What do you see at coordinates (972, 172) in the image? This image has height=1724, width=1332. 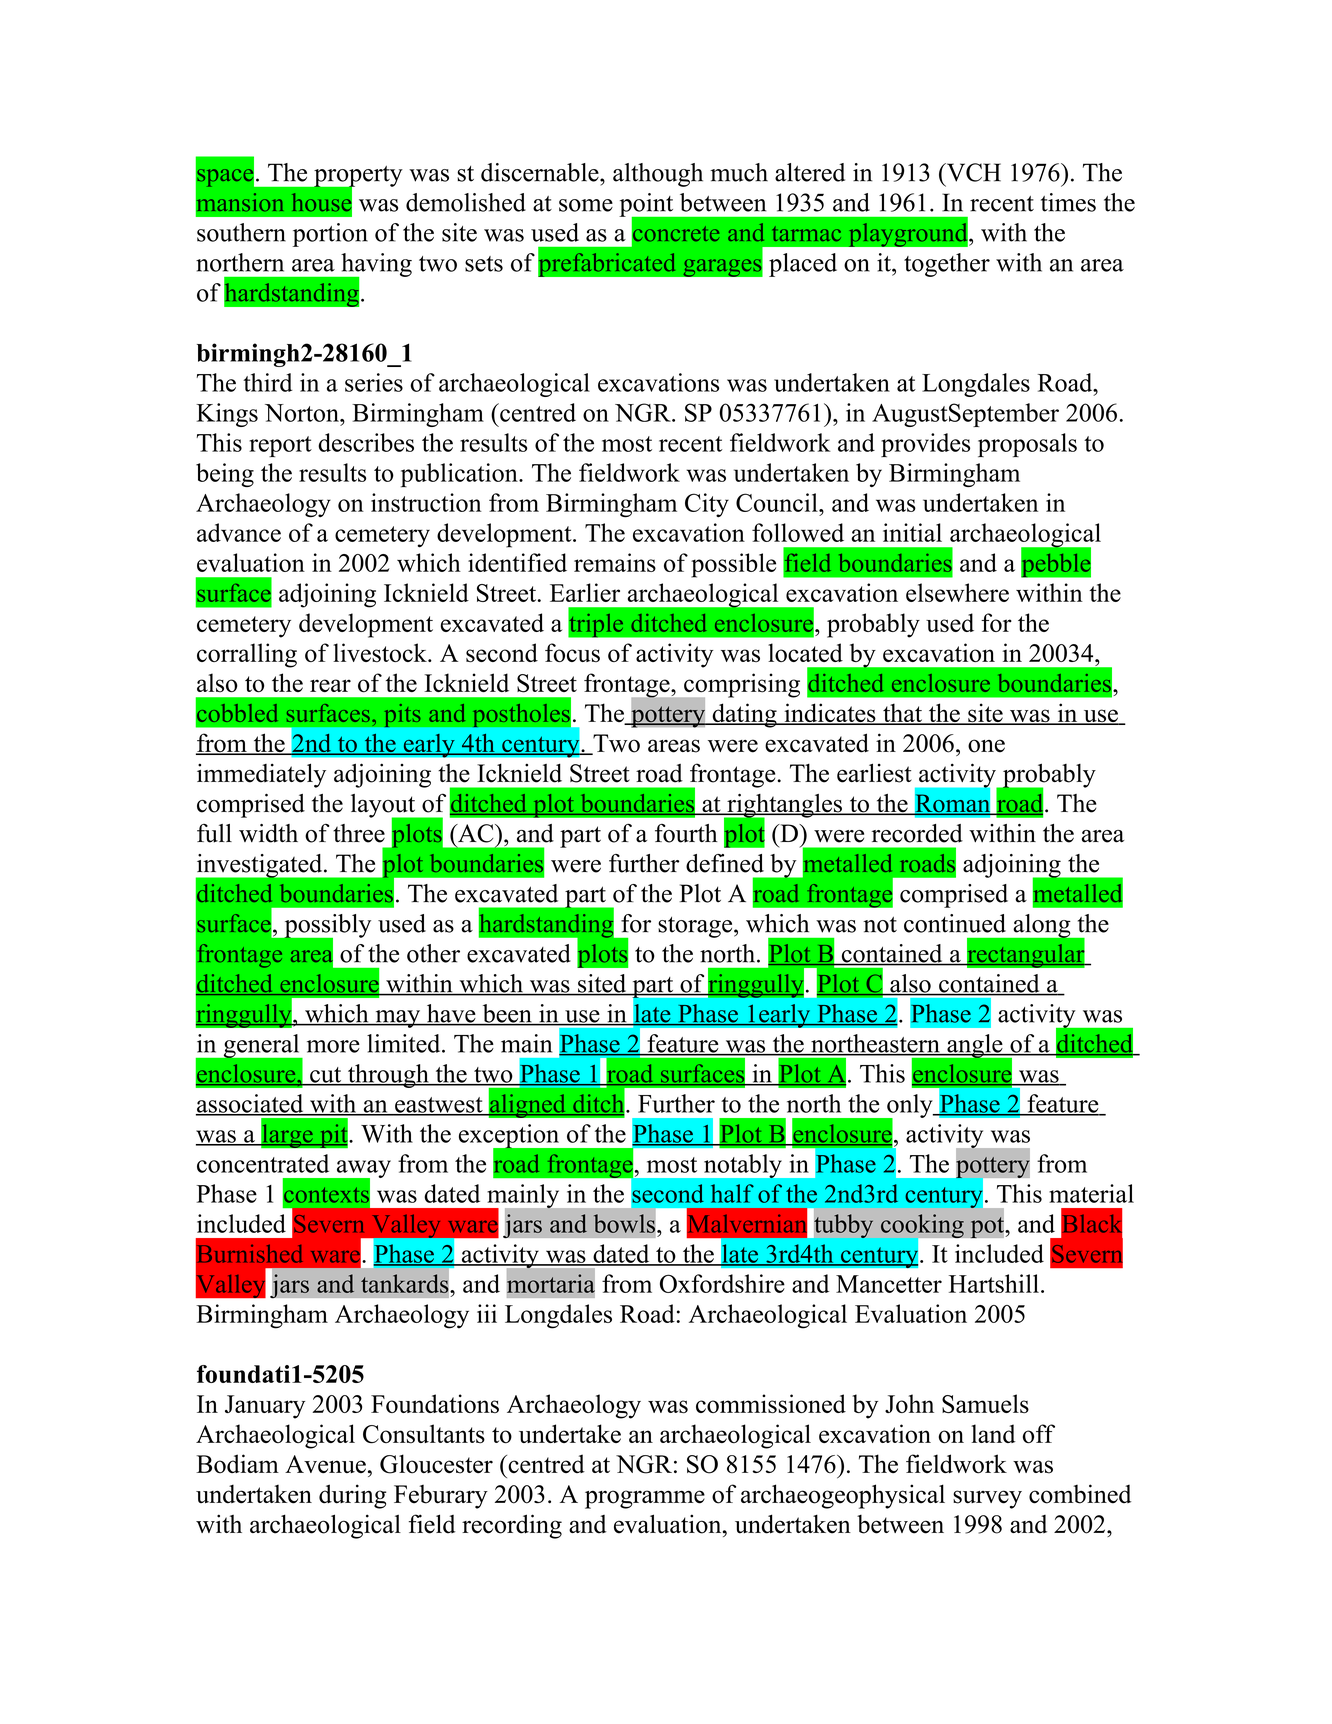 I see `VCH` at bounding box center [972, 172].
